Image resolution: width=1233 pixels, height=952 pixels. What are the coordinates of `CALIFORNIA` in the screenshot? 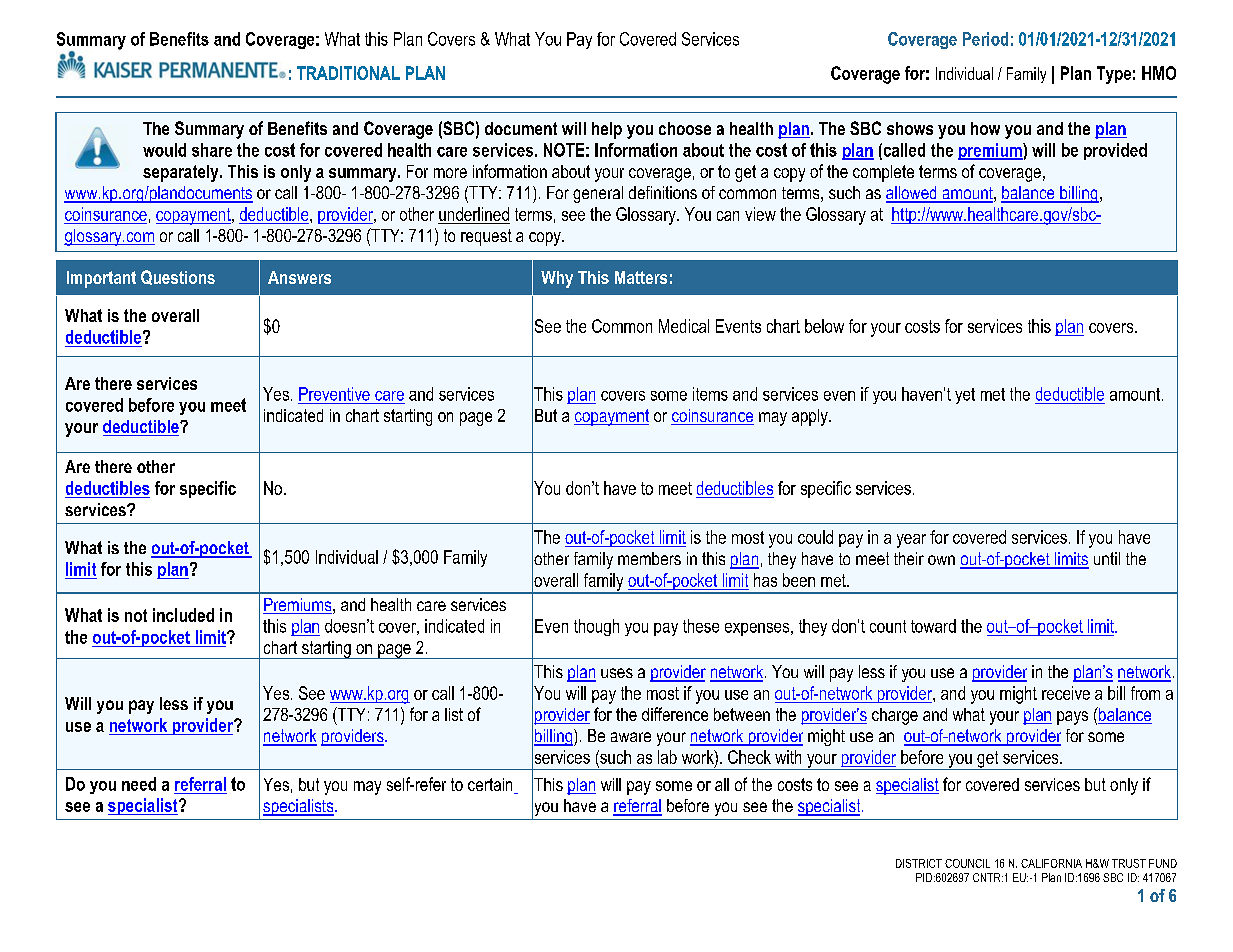 It's located at (1051, 863).
